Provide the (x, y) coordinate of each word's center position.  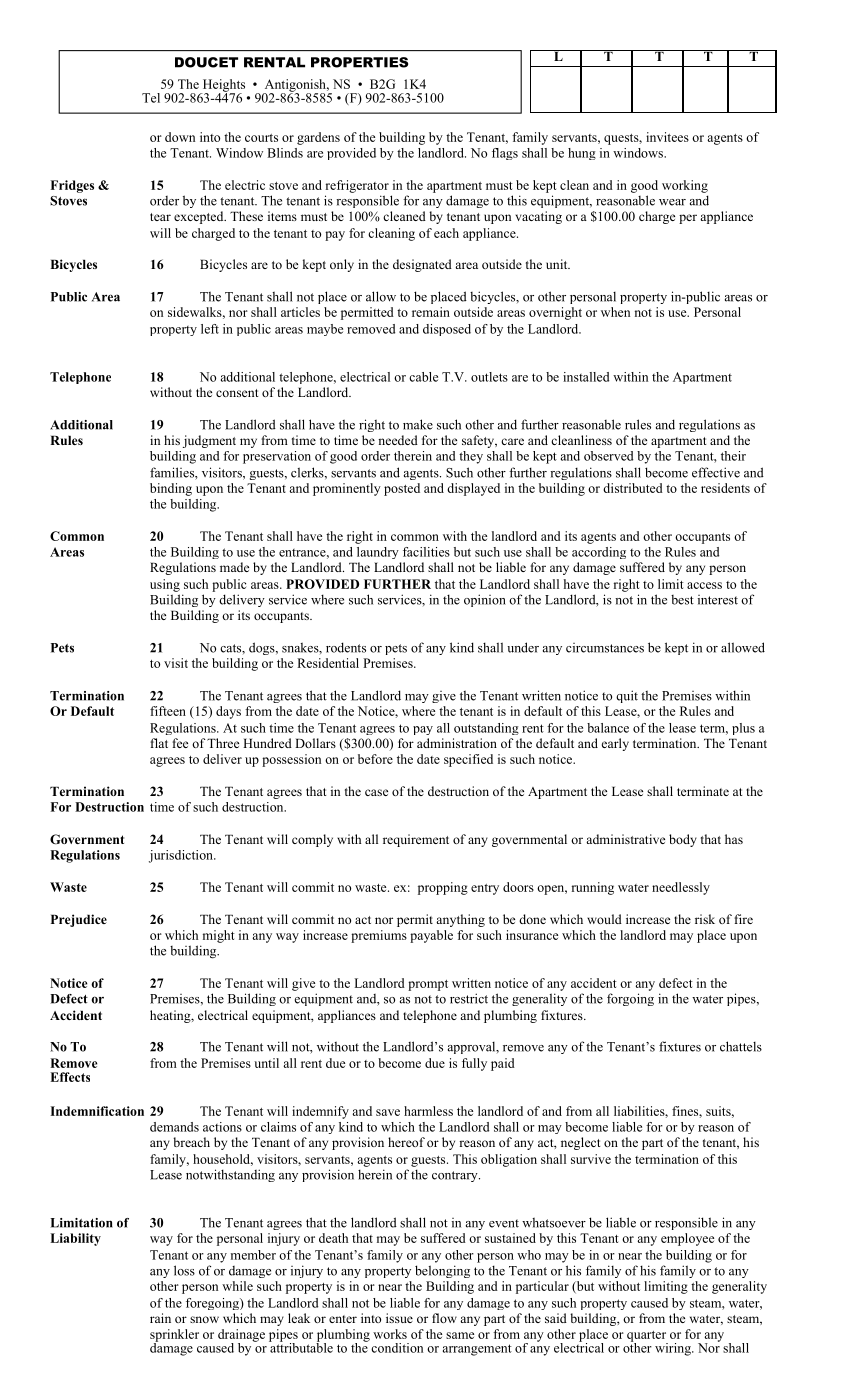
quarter (647, 1337)
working (685, 186)
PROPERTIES (359, 62)
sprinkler (174, 1336)
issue (399, 1318)
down (180, 137)
